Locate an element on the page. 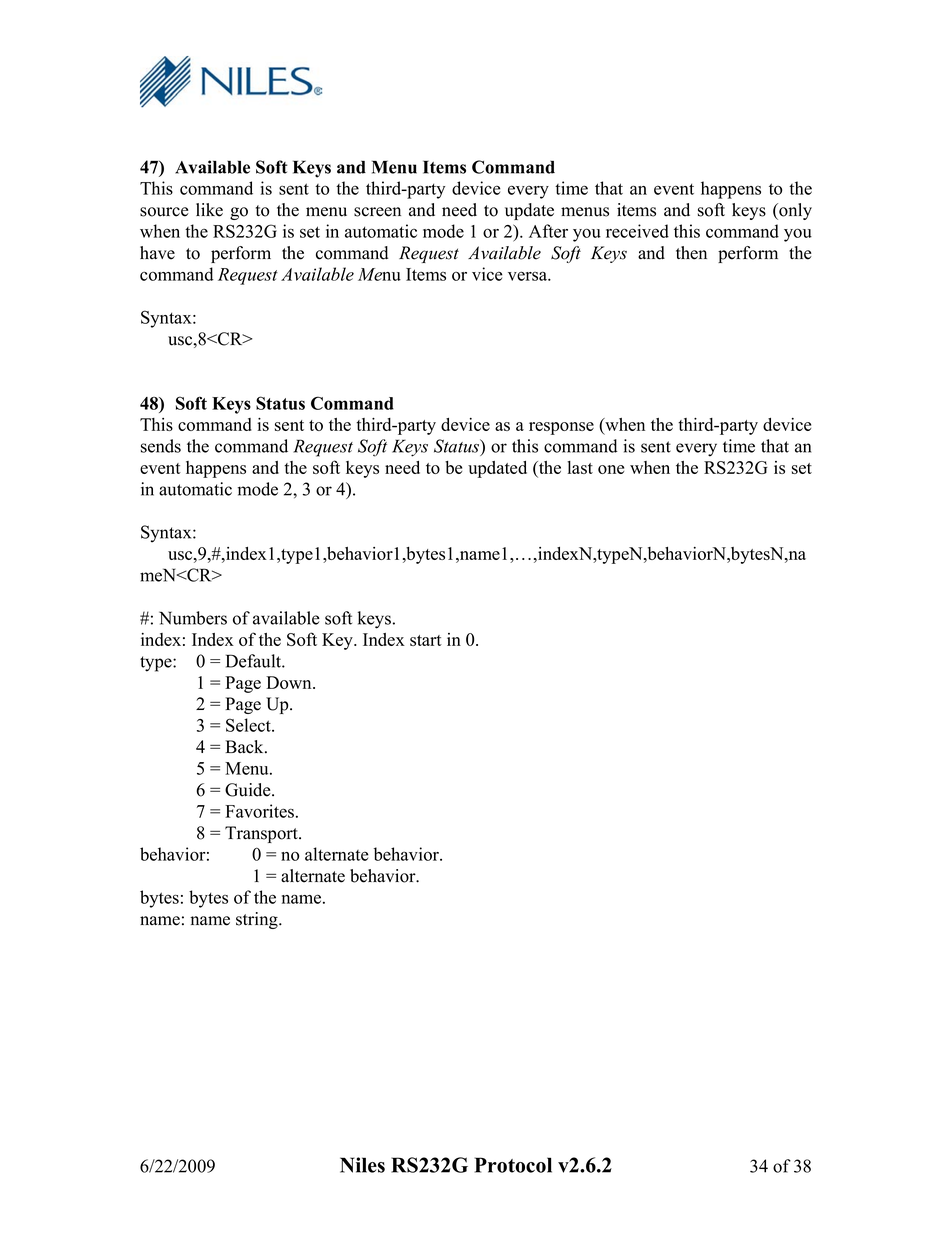  After is located at coordinates (548, 231).
